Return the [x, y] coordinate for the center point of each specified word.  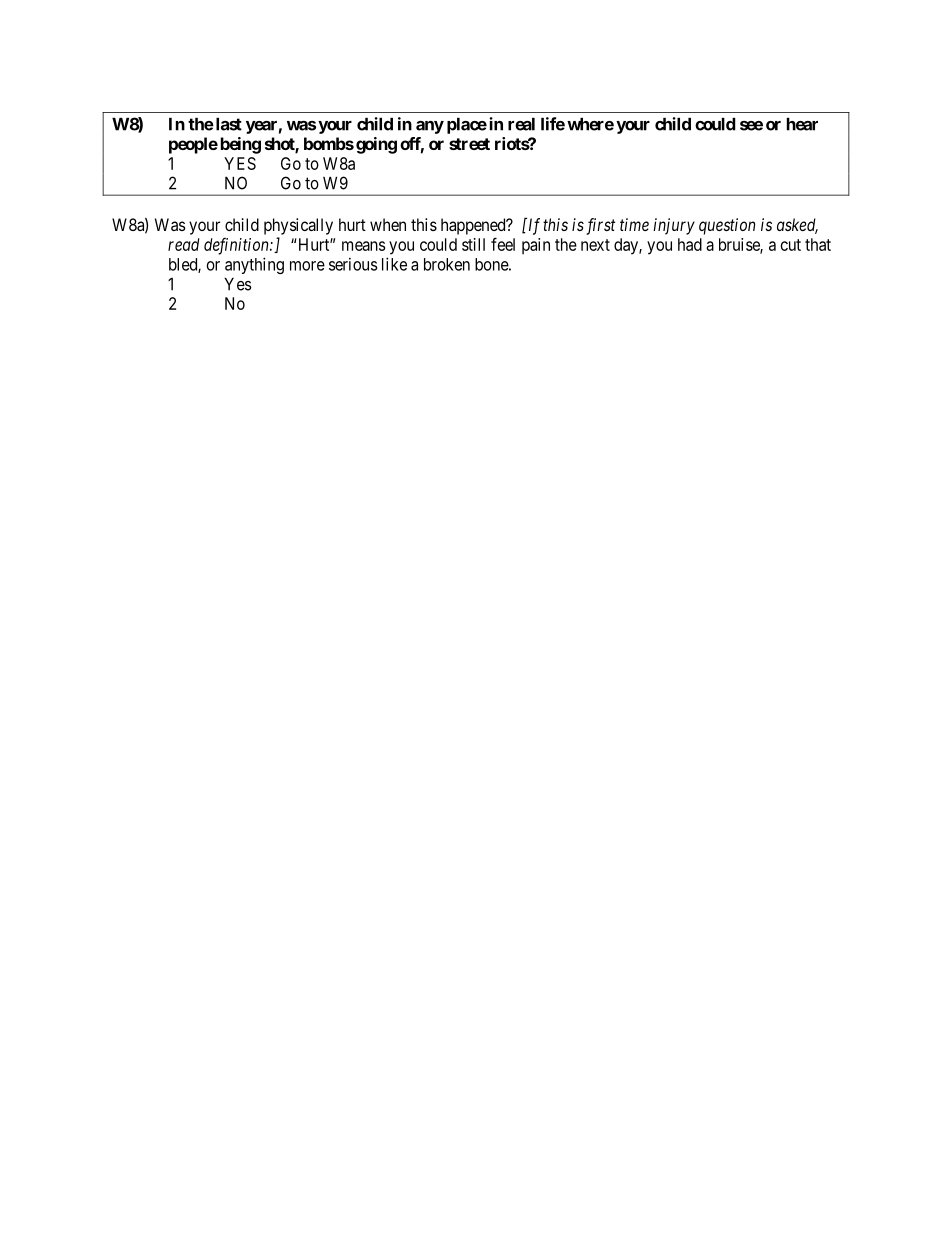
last [227, 124]
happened [474, 226]
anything [254, 265]
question [727, 226]
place [467, 126]
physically [298, 226]
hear [802, 124]
